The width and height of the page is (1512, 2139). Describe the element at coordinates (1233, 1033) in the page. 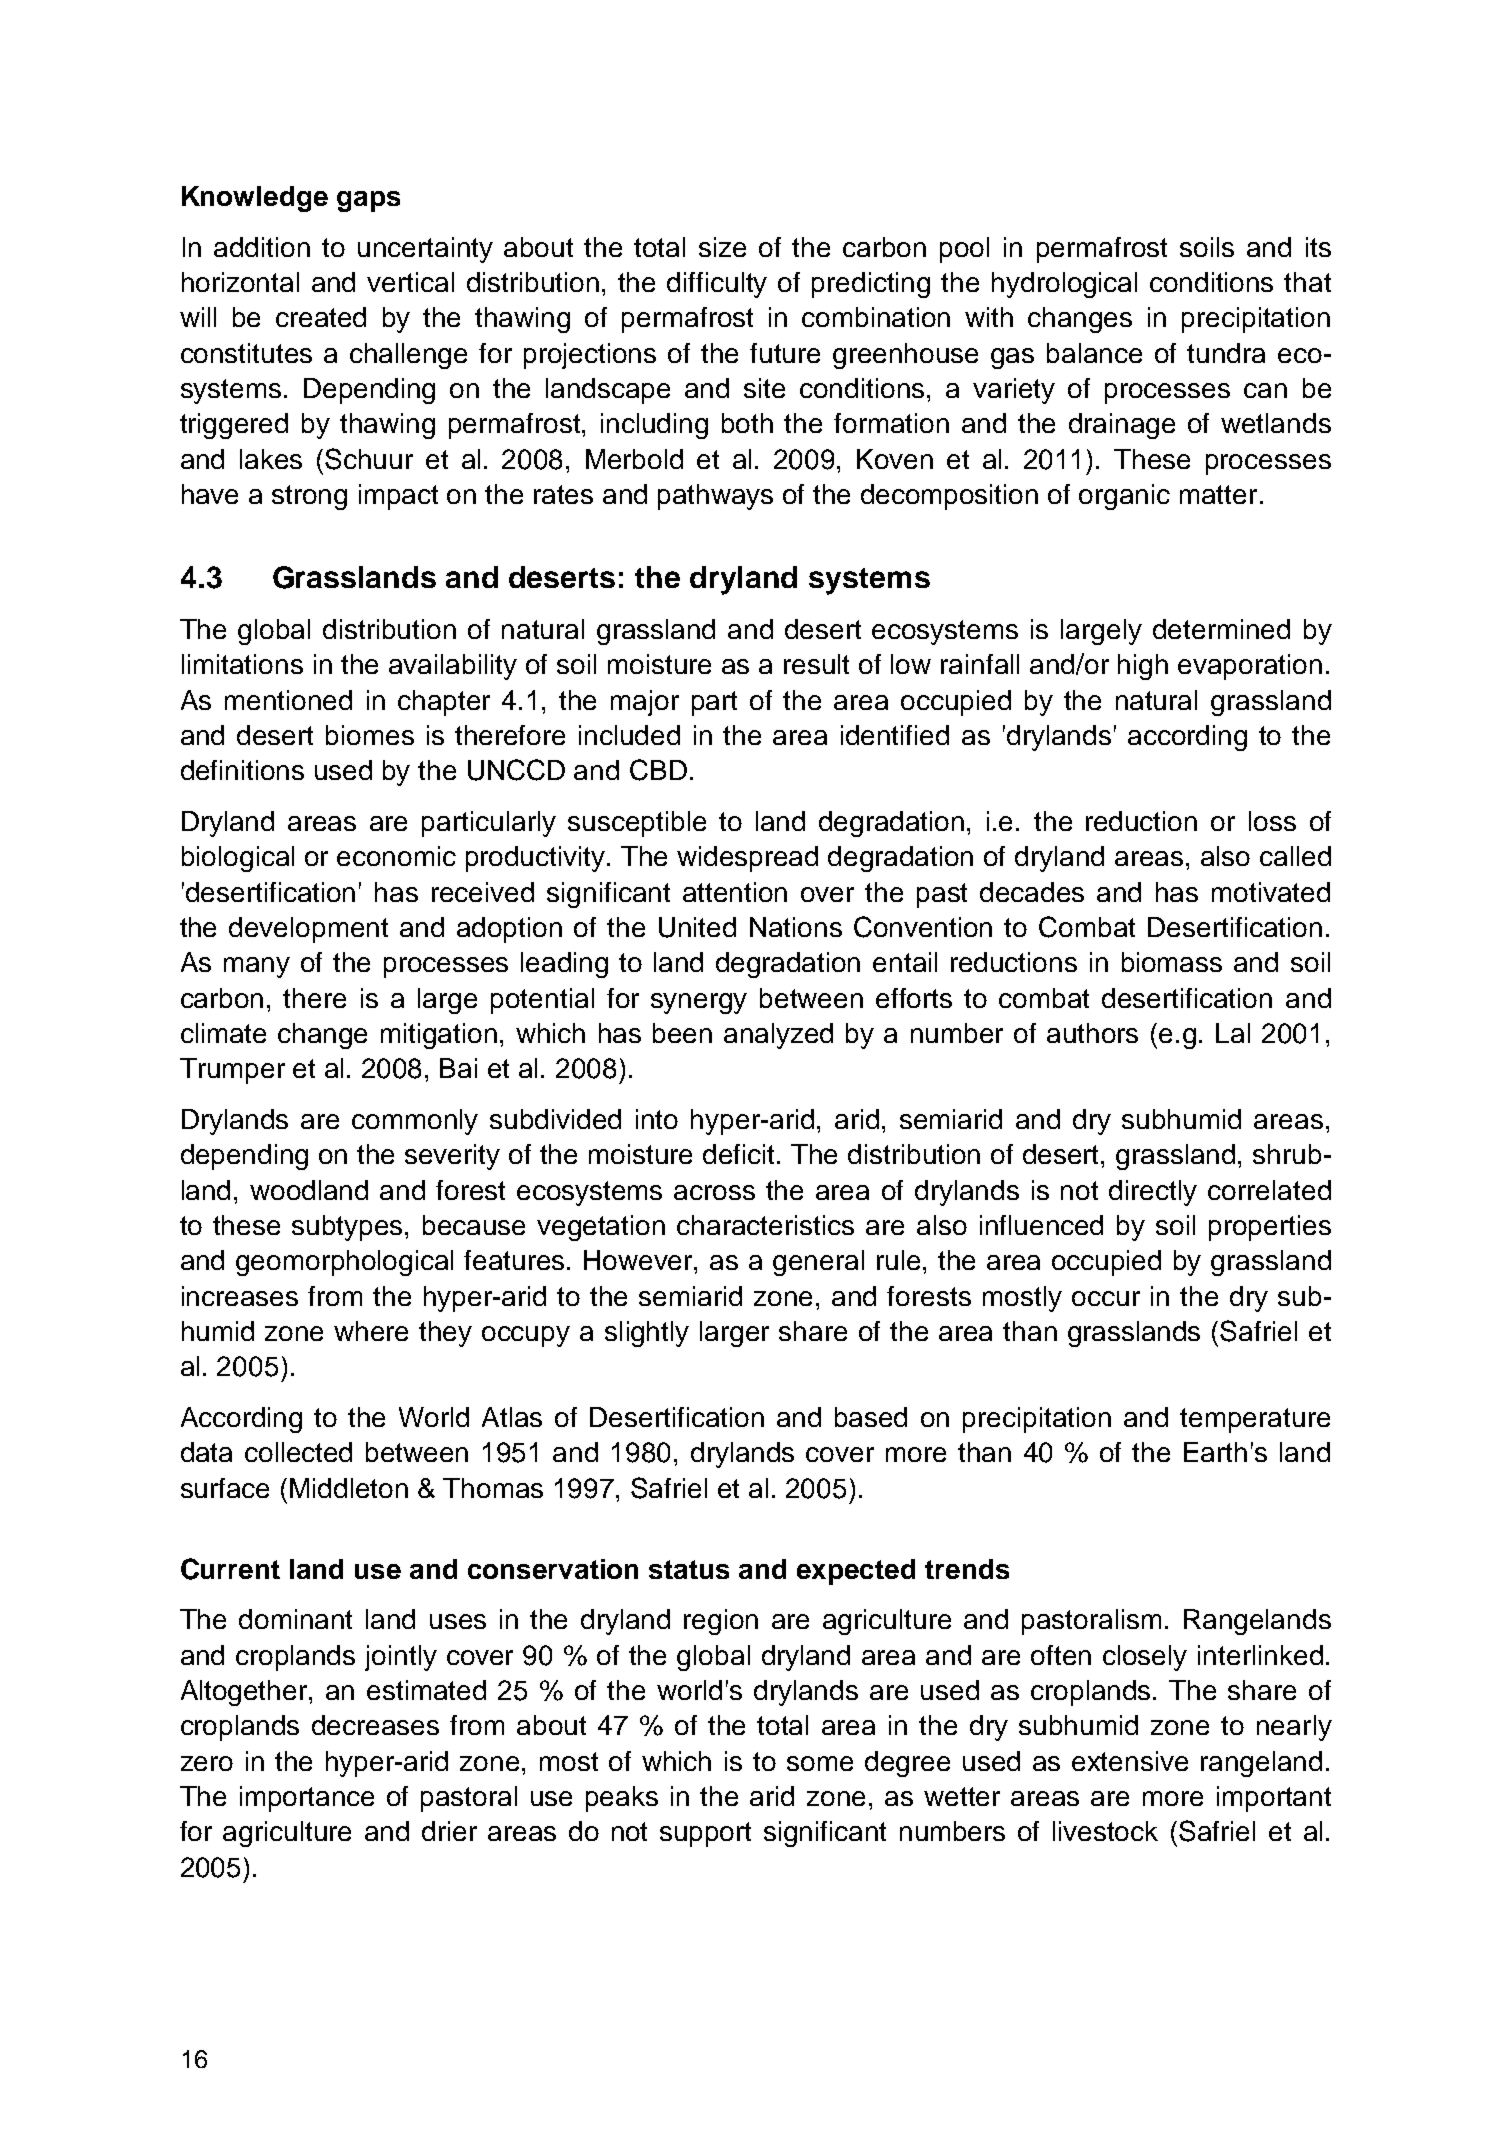

I see `Lal` at that location.
